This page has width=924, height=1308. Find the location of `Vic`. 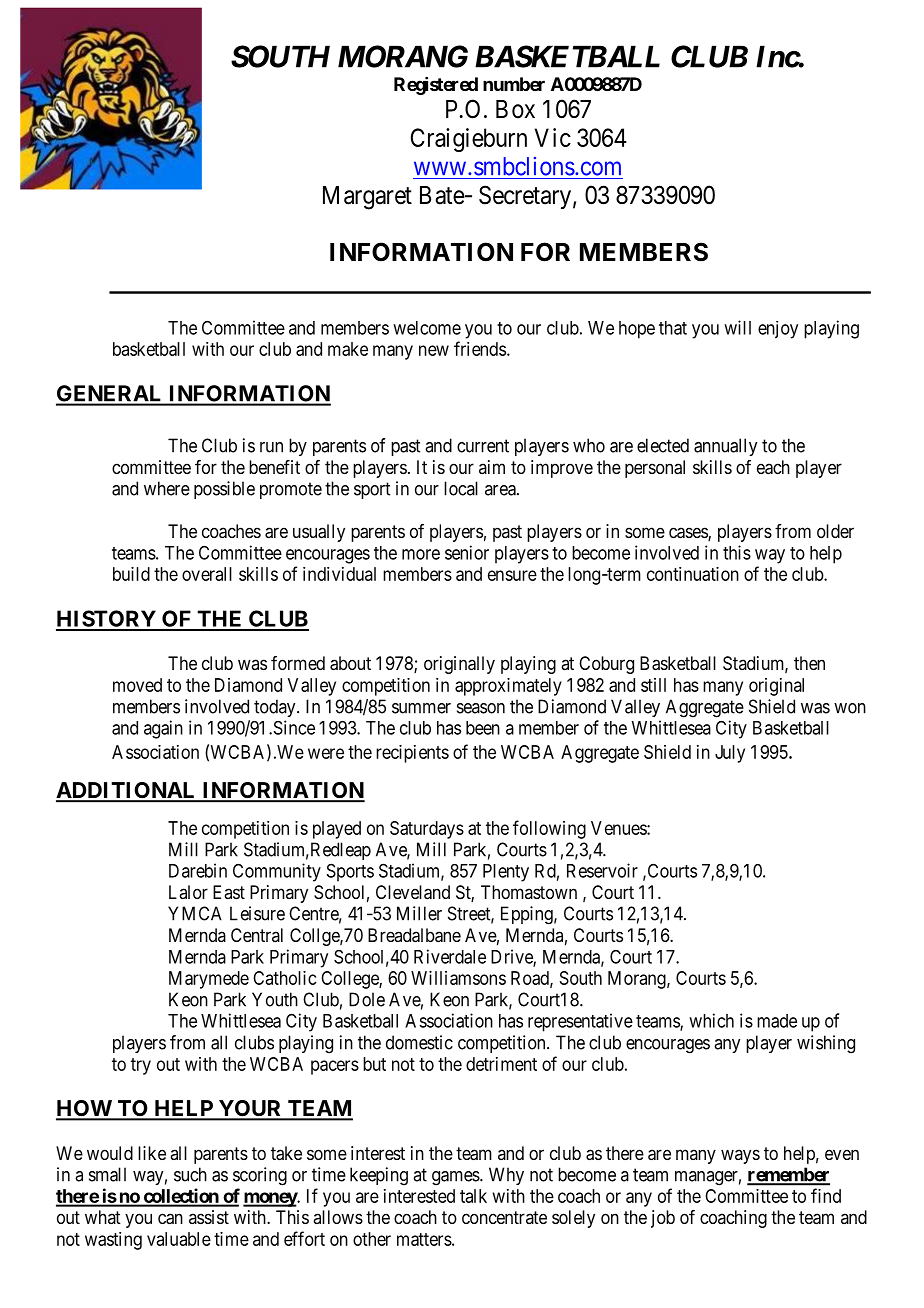

Vic is located at coordinates (553, 137).
